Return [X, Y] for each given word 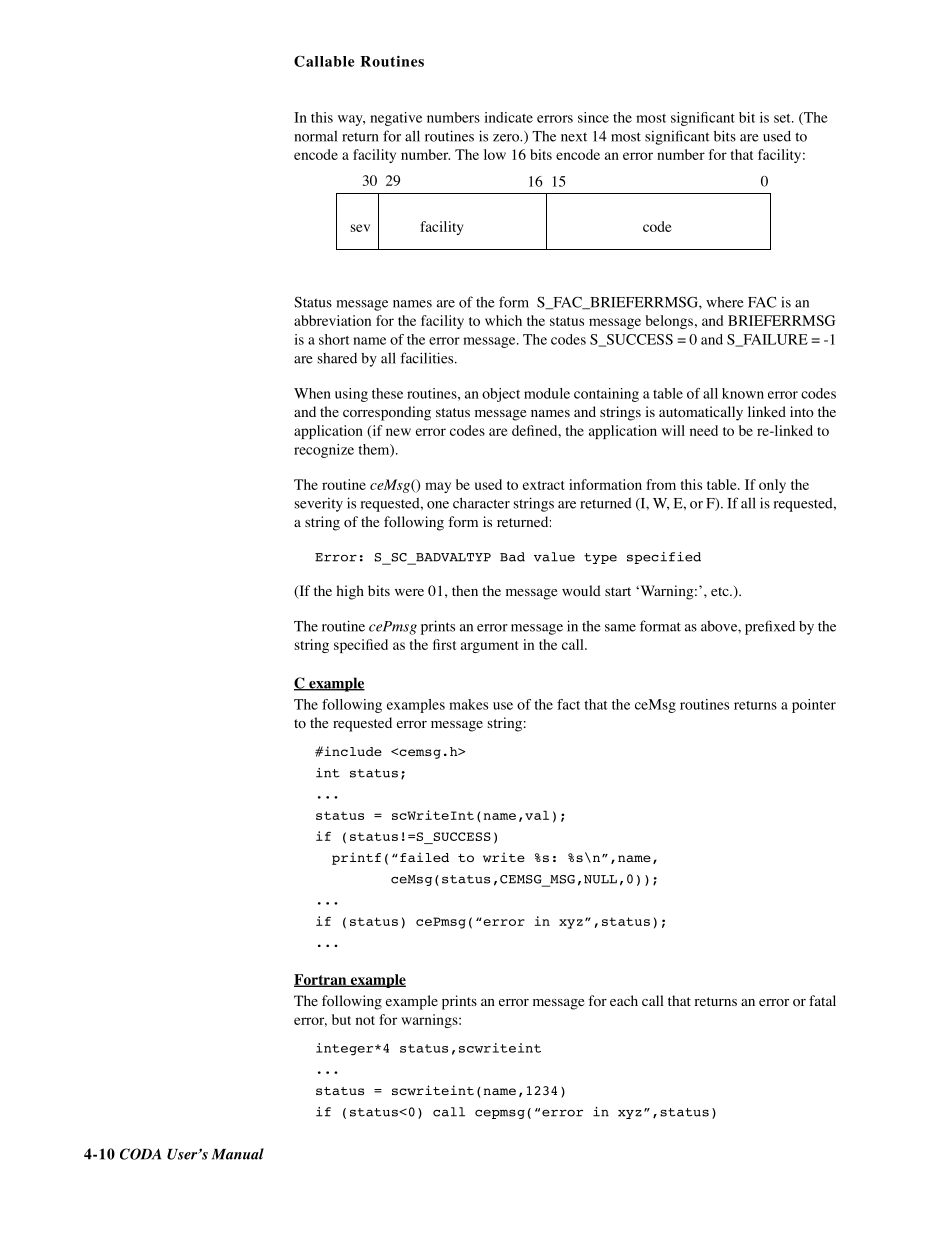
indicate [509, 117]
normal [315, 136]
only [772, 486]
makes [468, 704]
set [783, 118]
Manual [238, 1154]
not [365, 1020]
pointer [814, 706]
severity [319, 504]
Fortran [321, 980]
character [481, 503]
